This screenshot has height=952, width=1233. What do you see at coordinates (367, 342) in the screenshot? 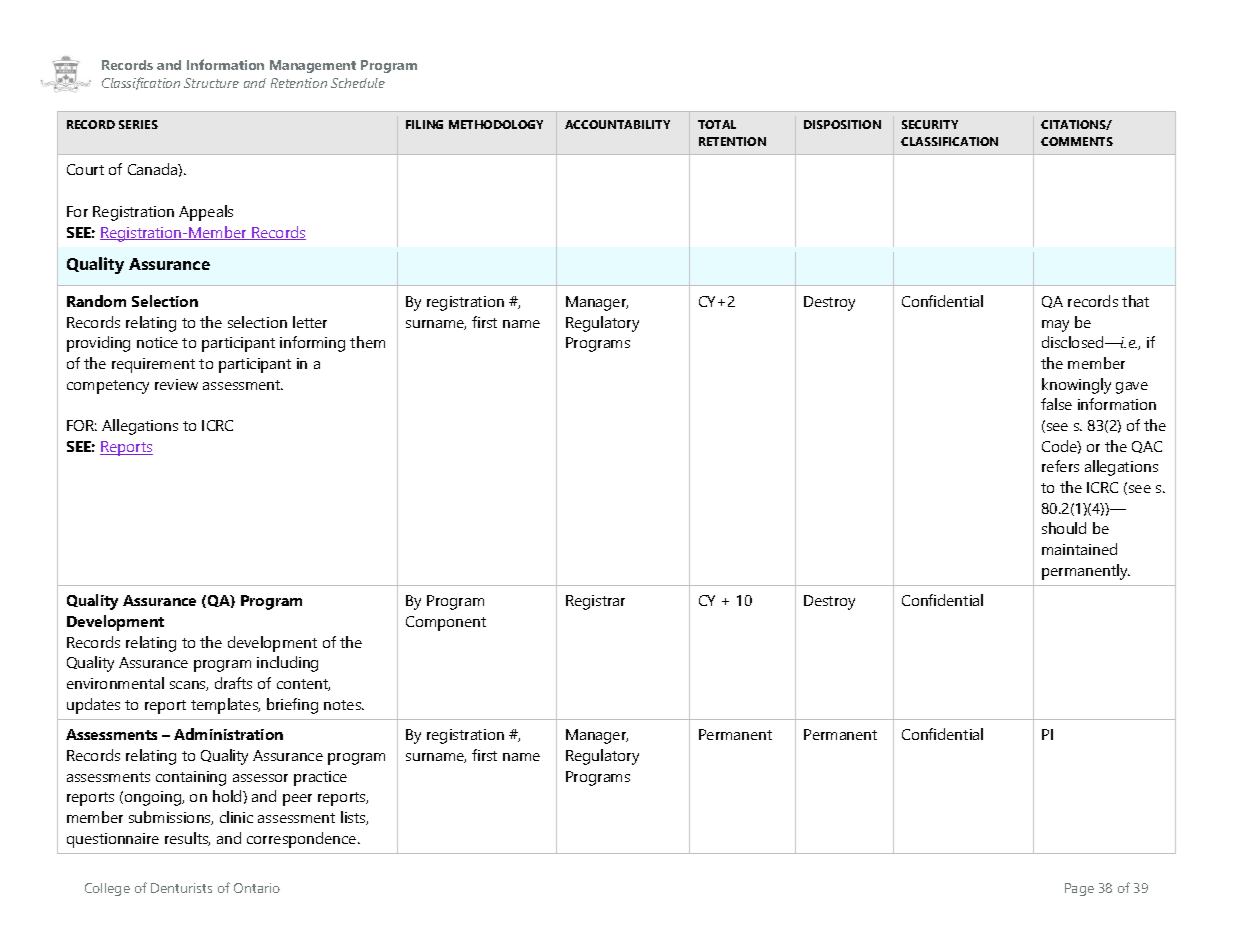
I see `them` at bounding box center [367, 342].
